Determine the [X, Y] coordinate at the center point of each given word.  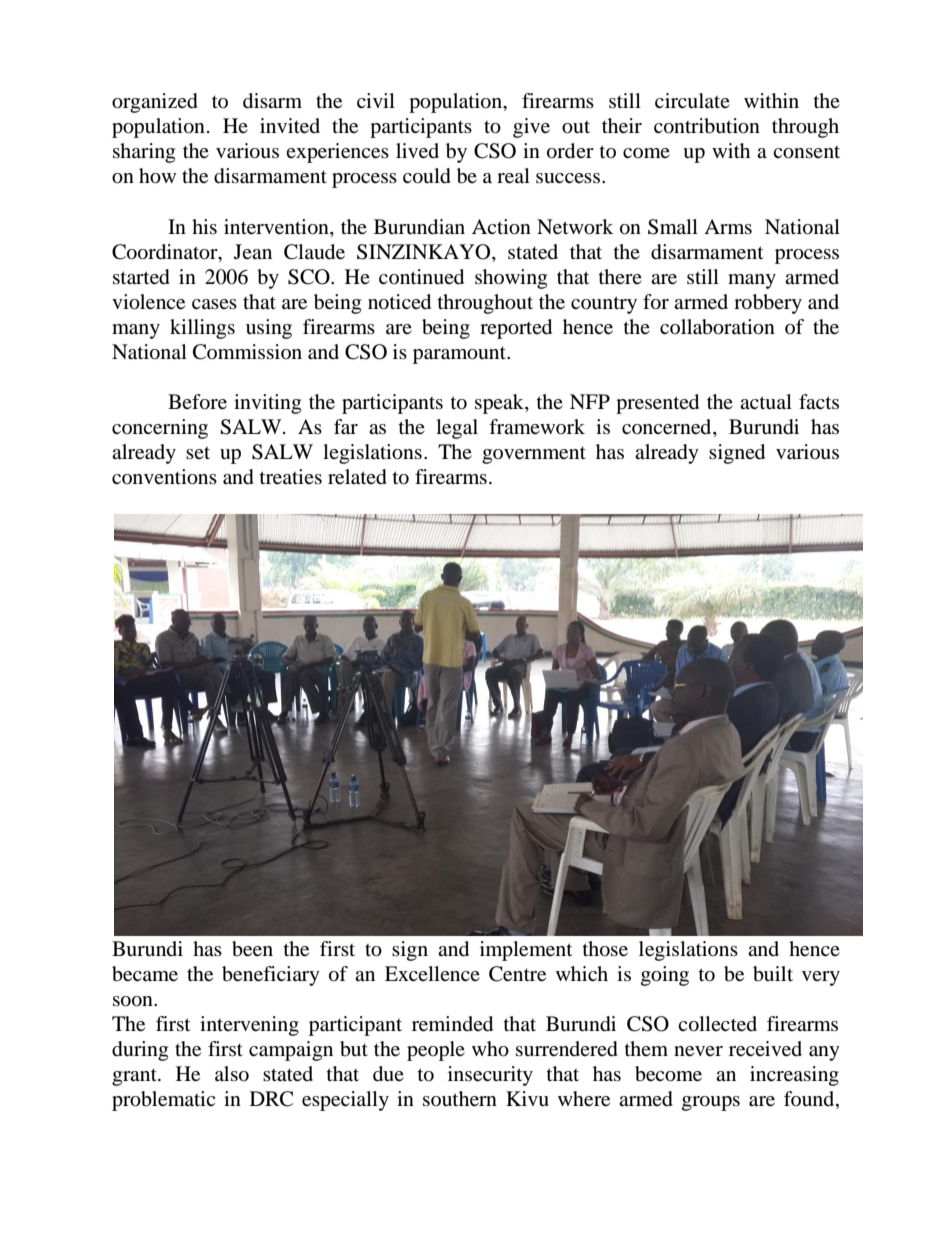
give [531, 128]
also [232, 1074]
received [765, 1049]
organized [155, 103]
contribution [707, 126]
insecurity [490, 1076]
